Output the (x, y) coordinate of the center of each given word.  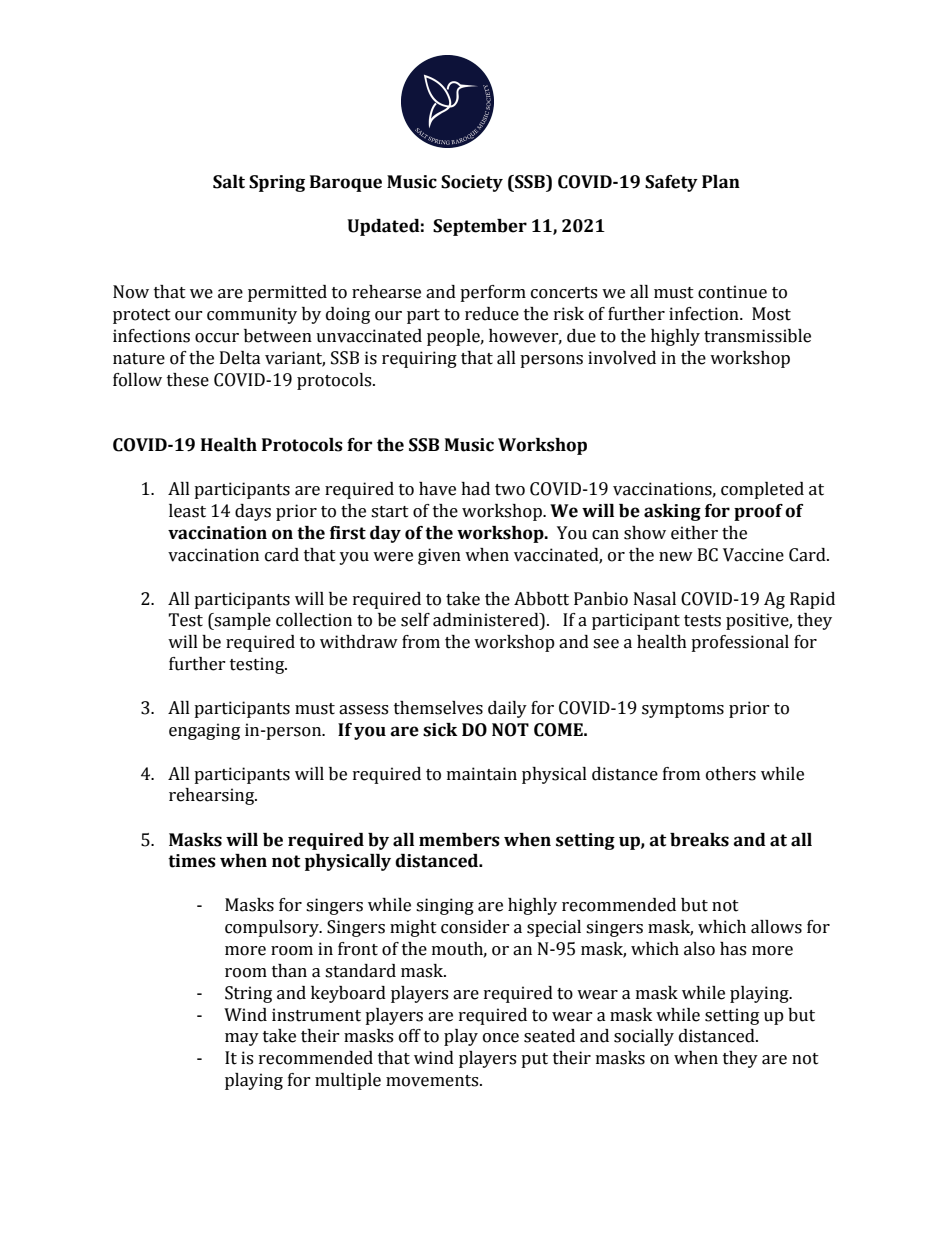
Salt (229, 182)
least (187, 511)
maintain (482, 774)
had (475, 489)
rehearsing (213, 796)
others (731, 774)
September (480, 227)
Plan (721, 182)
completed (762, 490)
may (242, 1039)
